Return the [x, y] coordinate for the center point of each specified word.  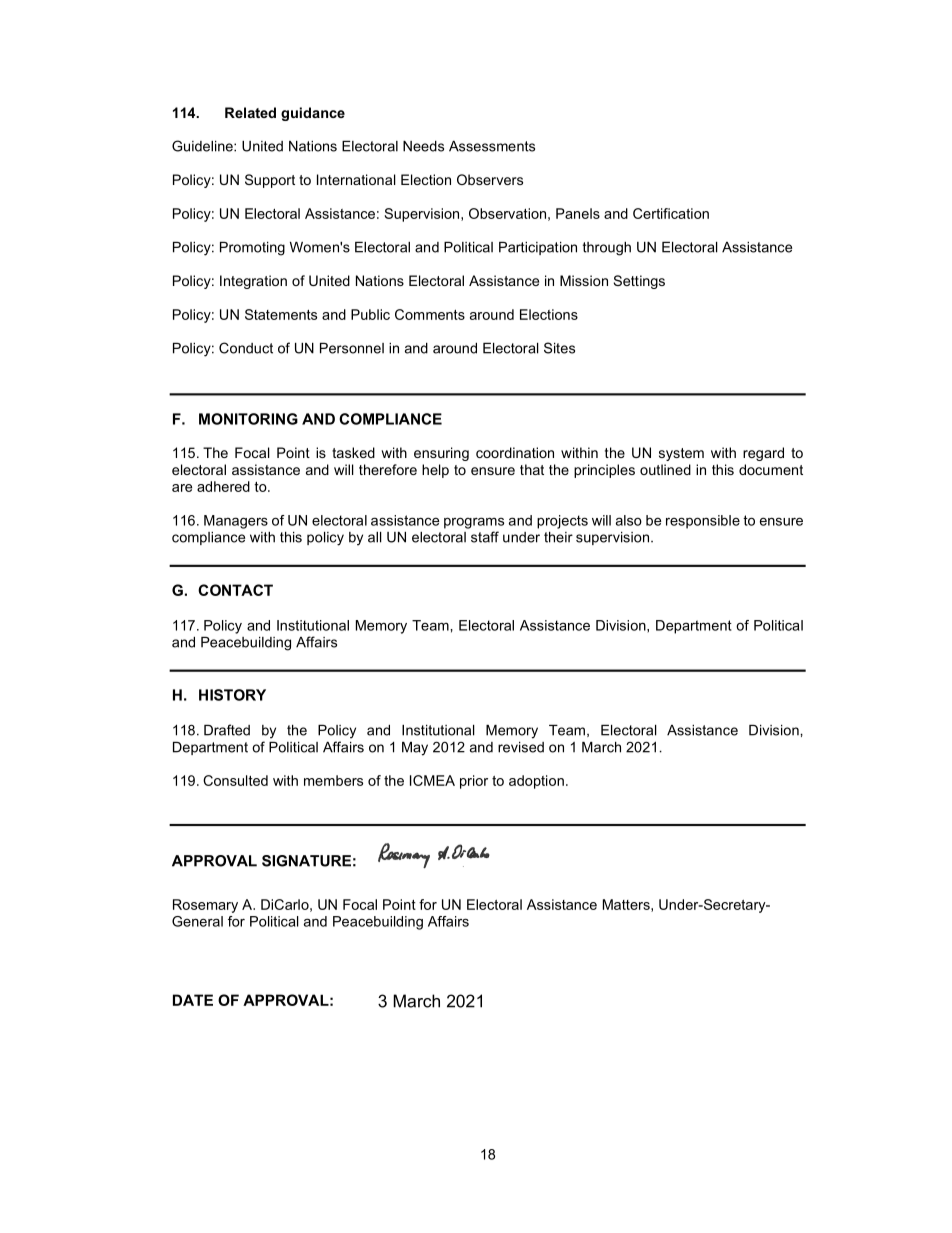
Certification [671, 213]
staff [485, 537]
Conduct [246, 348]
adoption [536, 782]
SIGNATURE [306, 861]
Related [250, 112]
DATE [193, 1000]
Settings [639, 282]
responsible [703, 522]
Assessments [492, 146]
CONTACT [235, 590]
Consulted [235, 780]
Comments [430, 314]
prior [474, 782]
